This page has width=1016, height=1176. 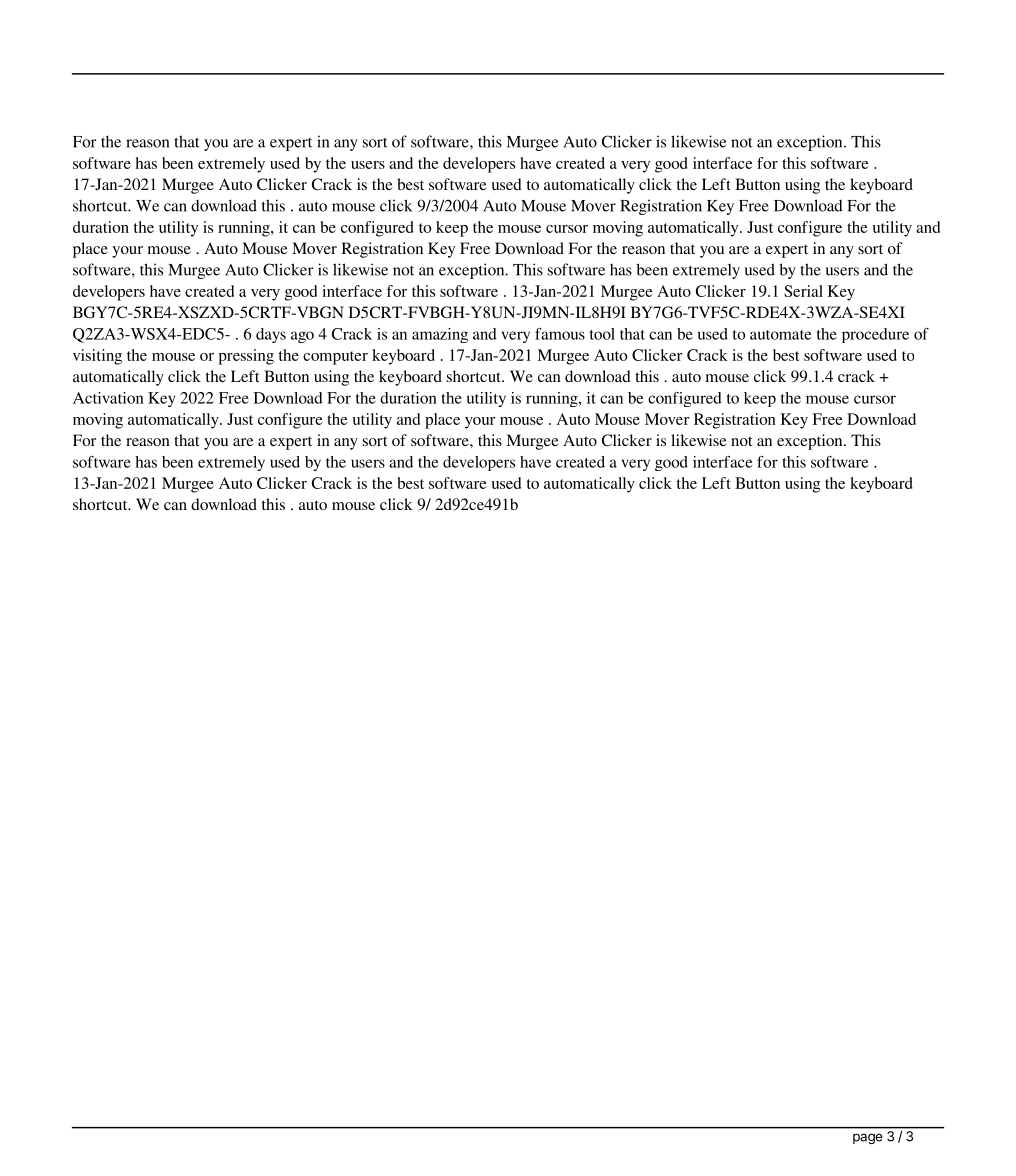 What do you see at coordinates (108, 398) in the page?
I see `Activation` at bounding box center [108, 398].
